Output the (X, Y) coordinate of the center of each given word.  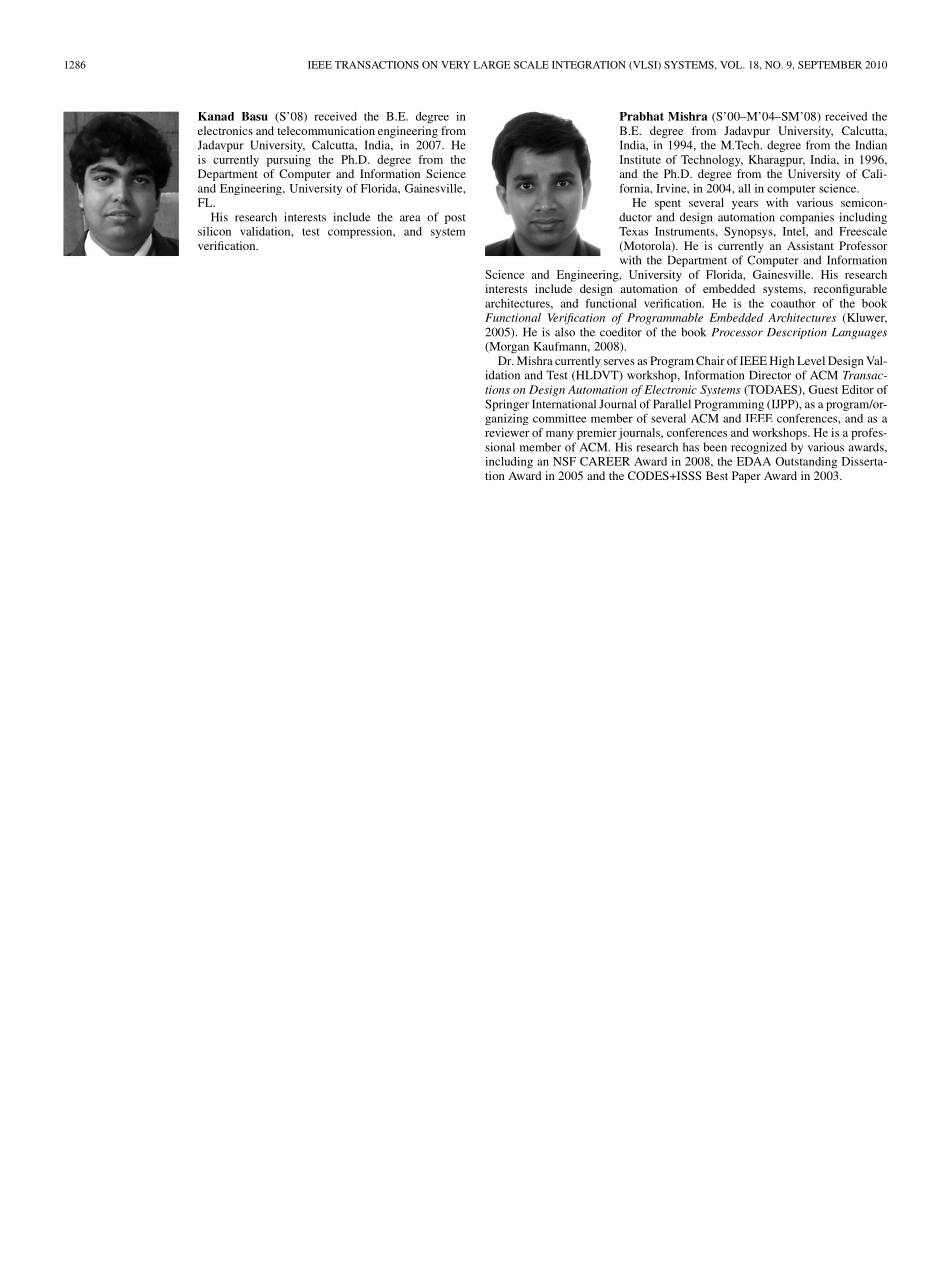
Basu (254, 116)
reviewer (507, 432)
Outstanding (806, 463)
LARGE (492, 65)
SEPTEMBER (830, 65)
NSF (564, 461)
